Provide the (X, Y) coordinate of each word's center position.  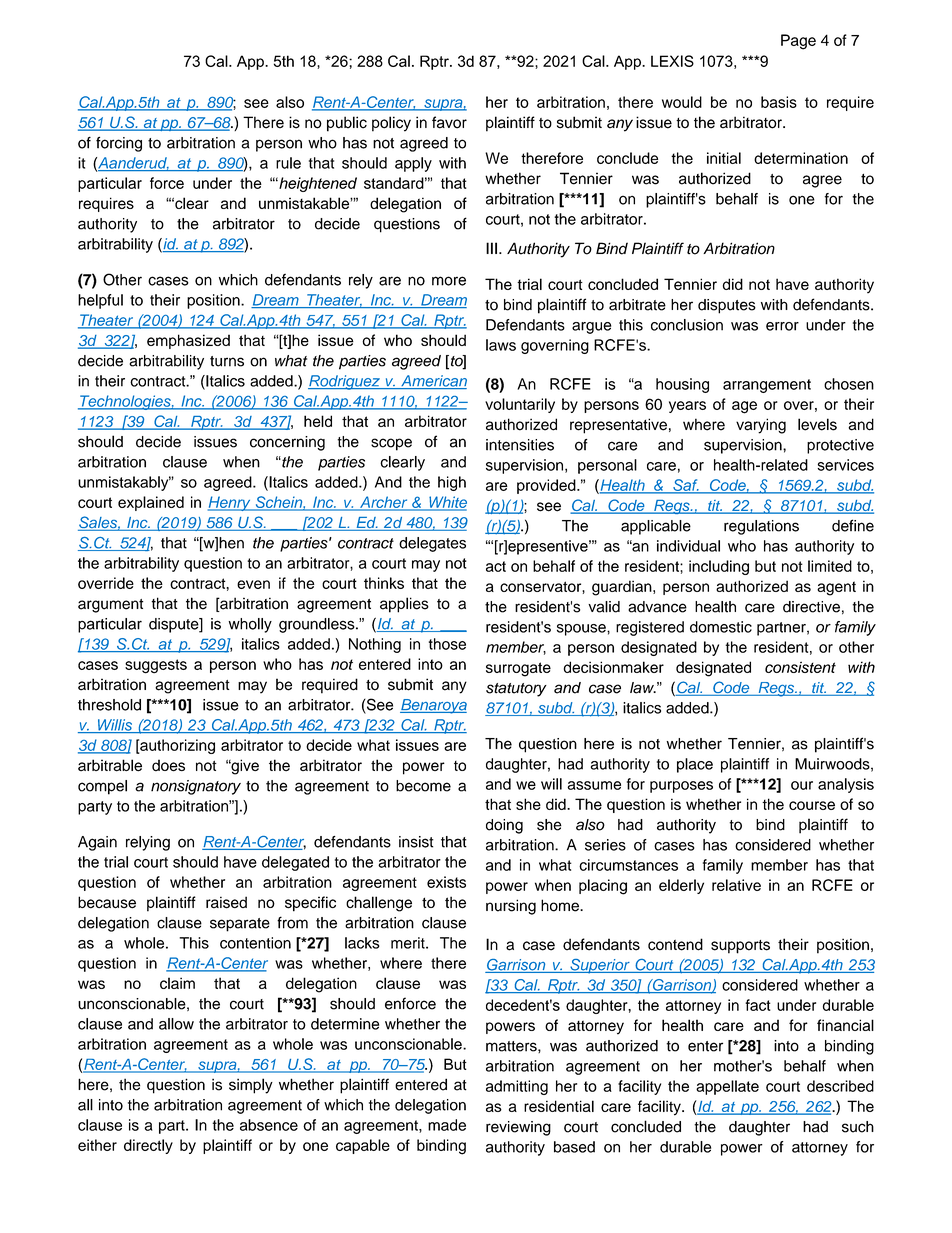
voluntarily (520, 405)
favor (449, 122)
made (447, 1125)
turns (227, 361)
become (423, 786)
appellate (727, 1087)
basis (779, 102)
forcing (119, 144)
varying (761, 426)
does (168, 765)
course (812, 805)
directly (148, 1146)
